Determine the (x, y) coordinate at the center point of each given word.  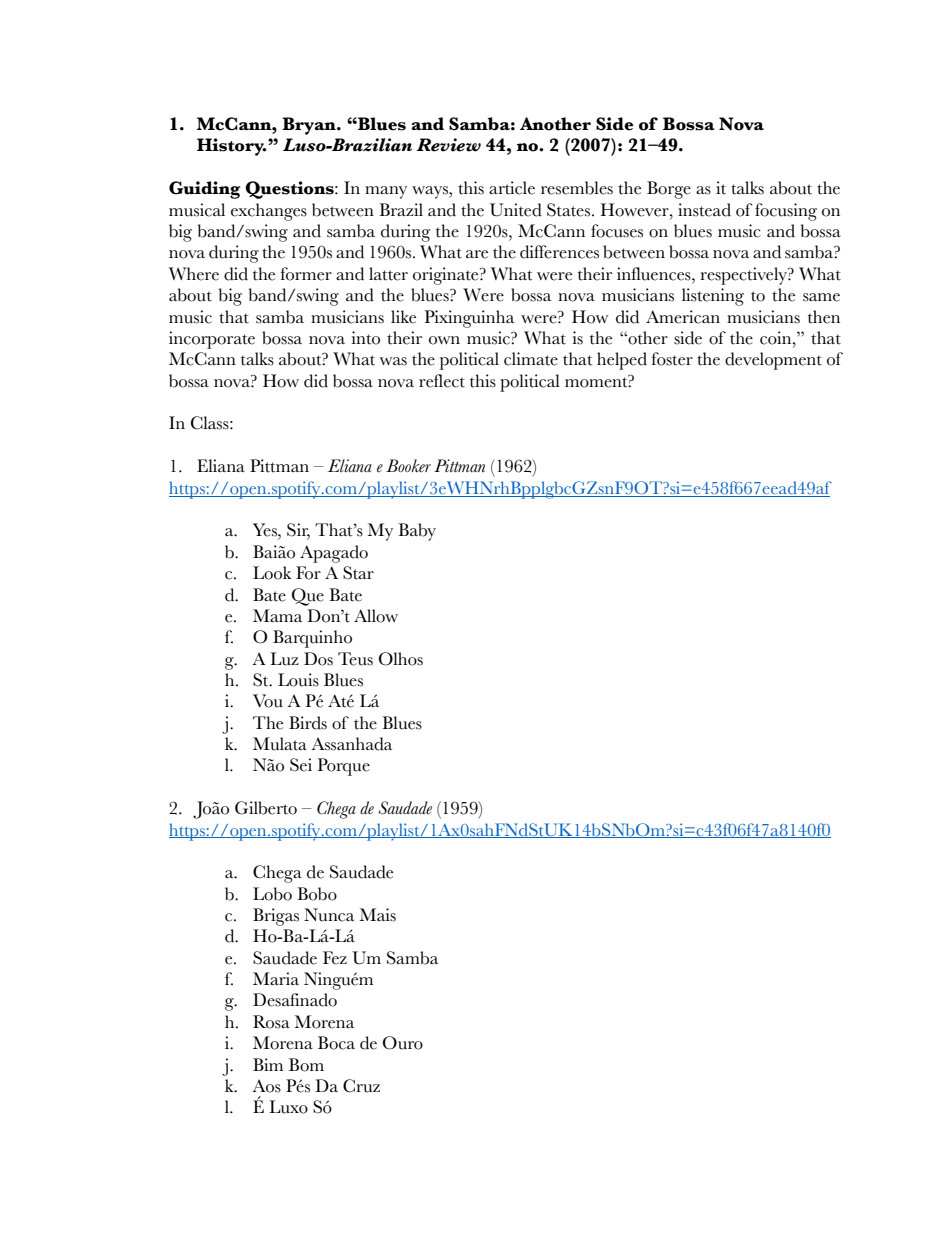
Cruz (361, 1086)
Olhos (401, 659)
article (512, 188)
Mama (277, 615)
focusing (786, 212)
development (773, 361)
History (231, 147)
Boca (336, 1043)
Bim (268, 1064)
